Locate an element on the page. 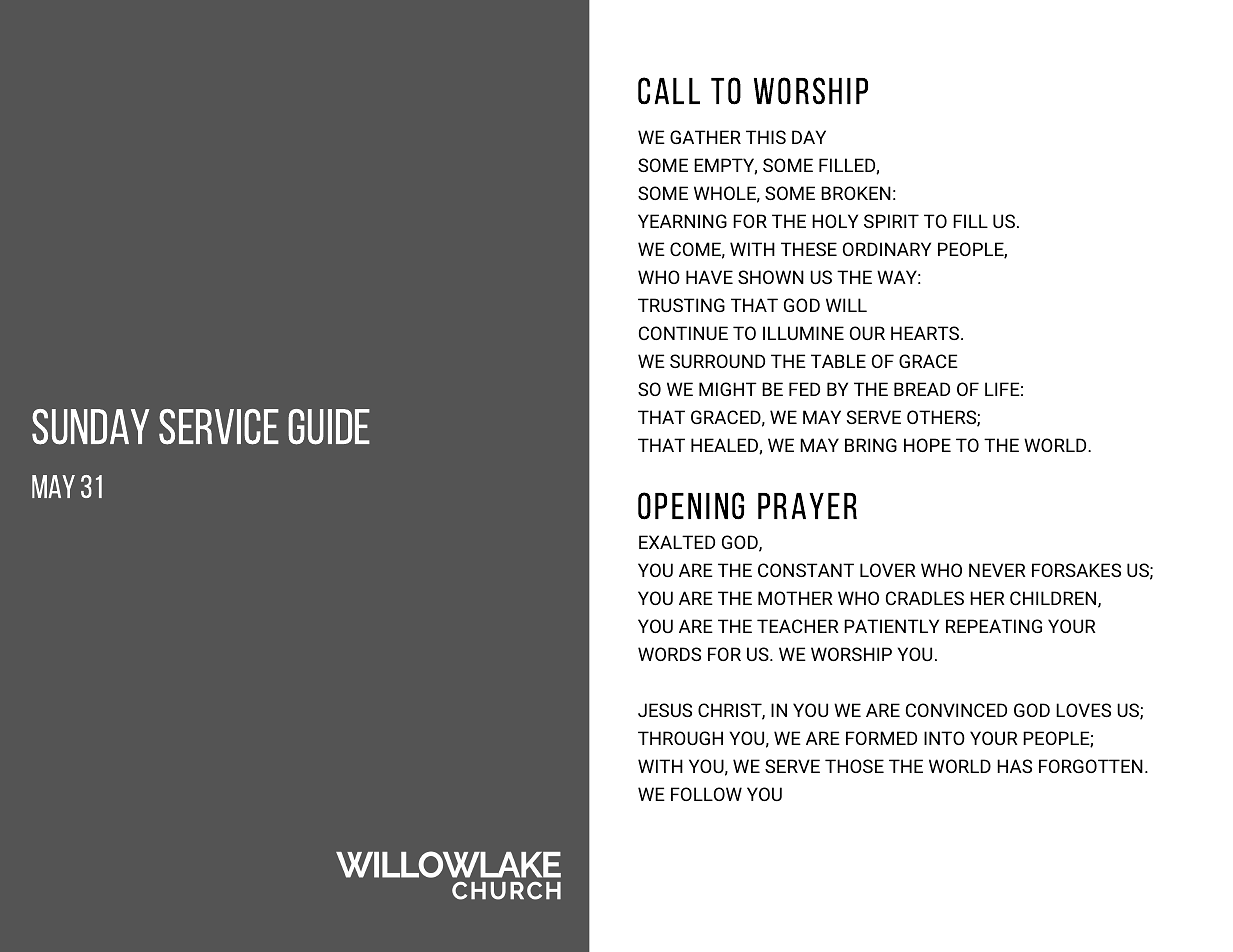 The image size is (1233, 952). GATHER is located at coordinates (705, 137).
